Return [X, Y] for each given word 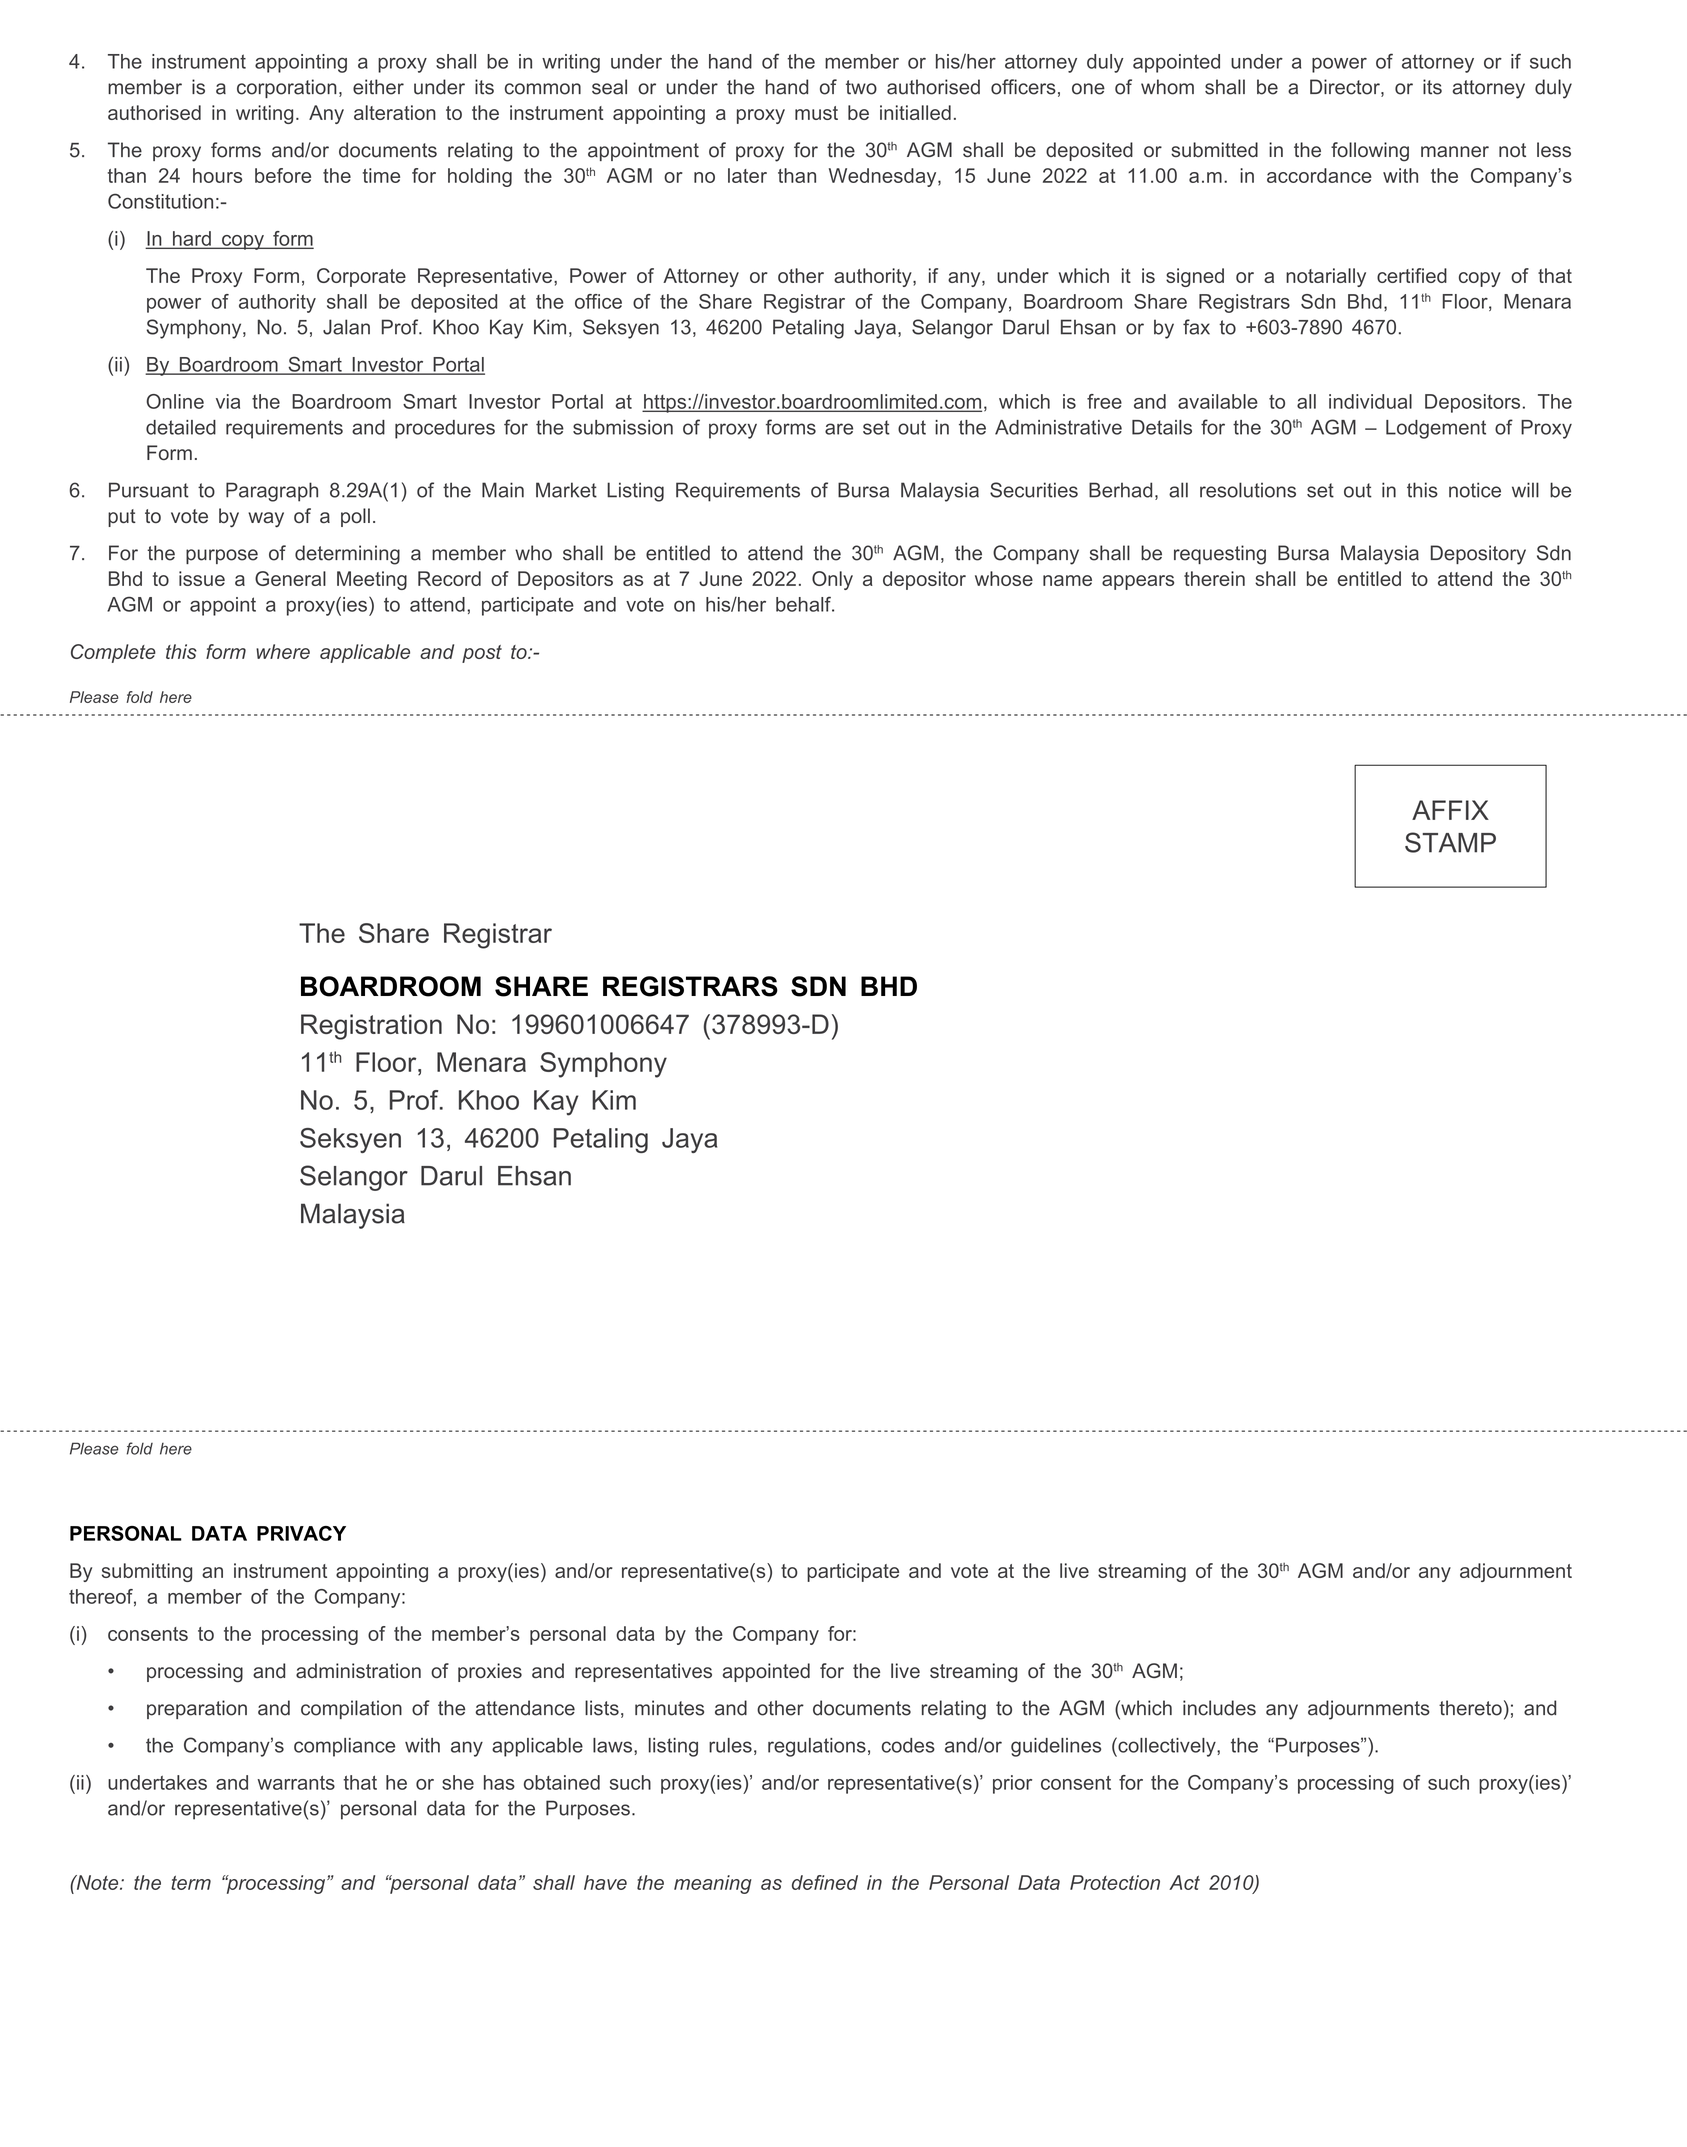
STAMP [1450, 842]
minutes [669, 1708]
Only [832, 580]
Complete [113, 653]
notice [1475, 490]
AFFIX [1450, 810]
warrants [296, 1782]
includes [1219, 1708]
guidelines [1056, 1747]
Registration [371, 1027]
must [816, 113]
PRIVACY [301, 1533]
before [283, 175]
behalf [804, 604]
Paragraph [272, 492]
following [1370, 152]
